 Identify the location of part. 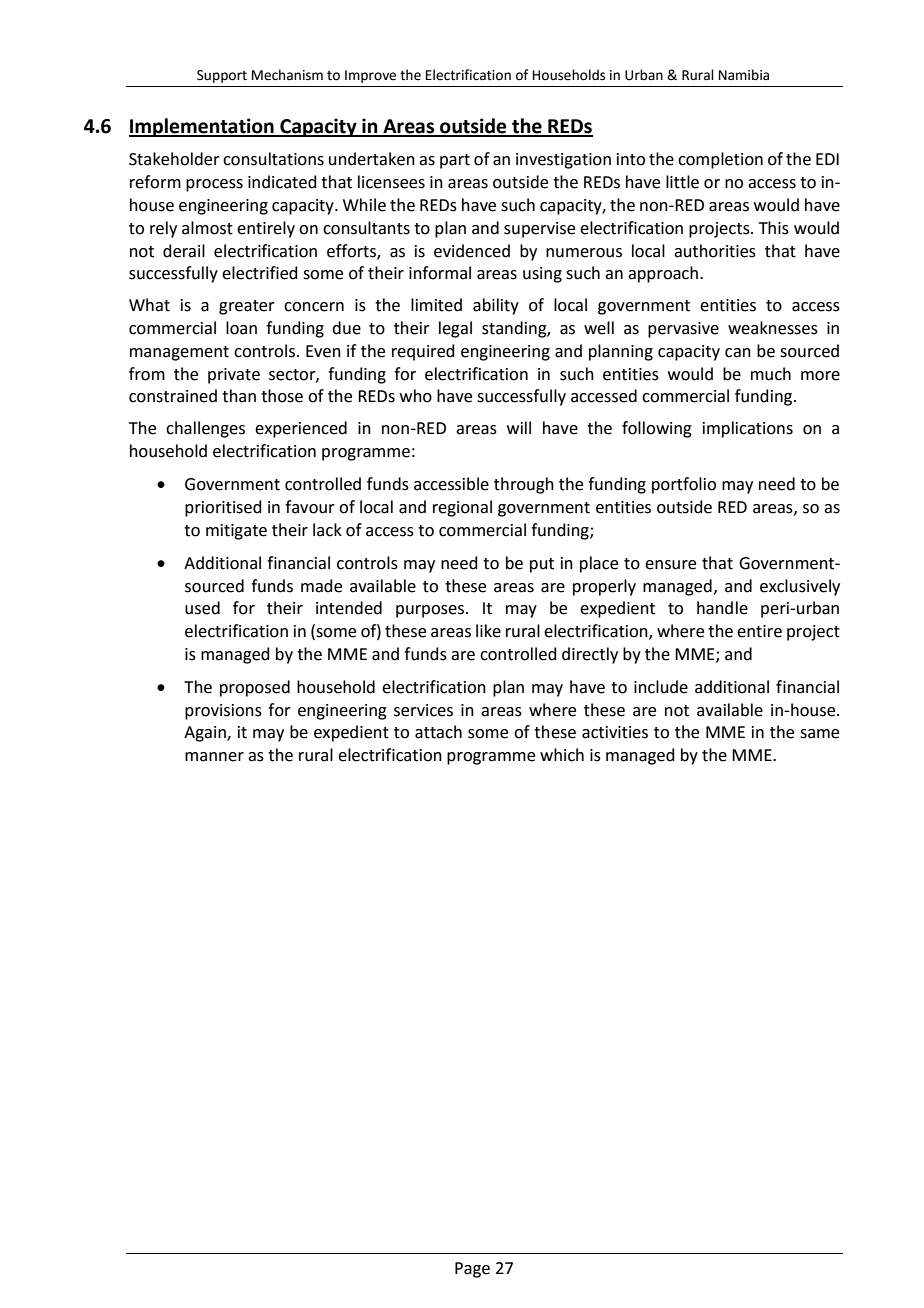
(455, 161).
